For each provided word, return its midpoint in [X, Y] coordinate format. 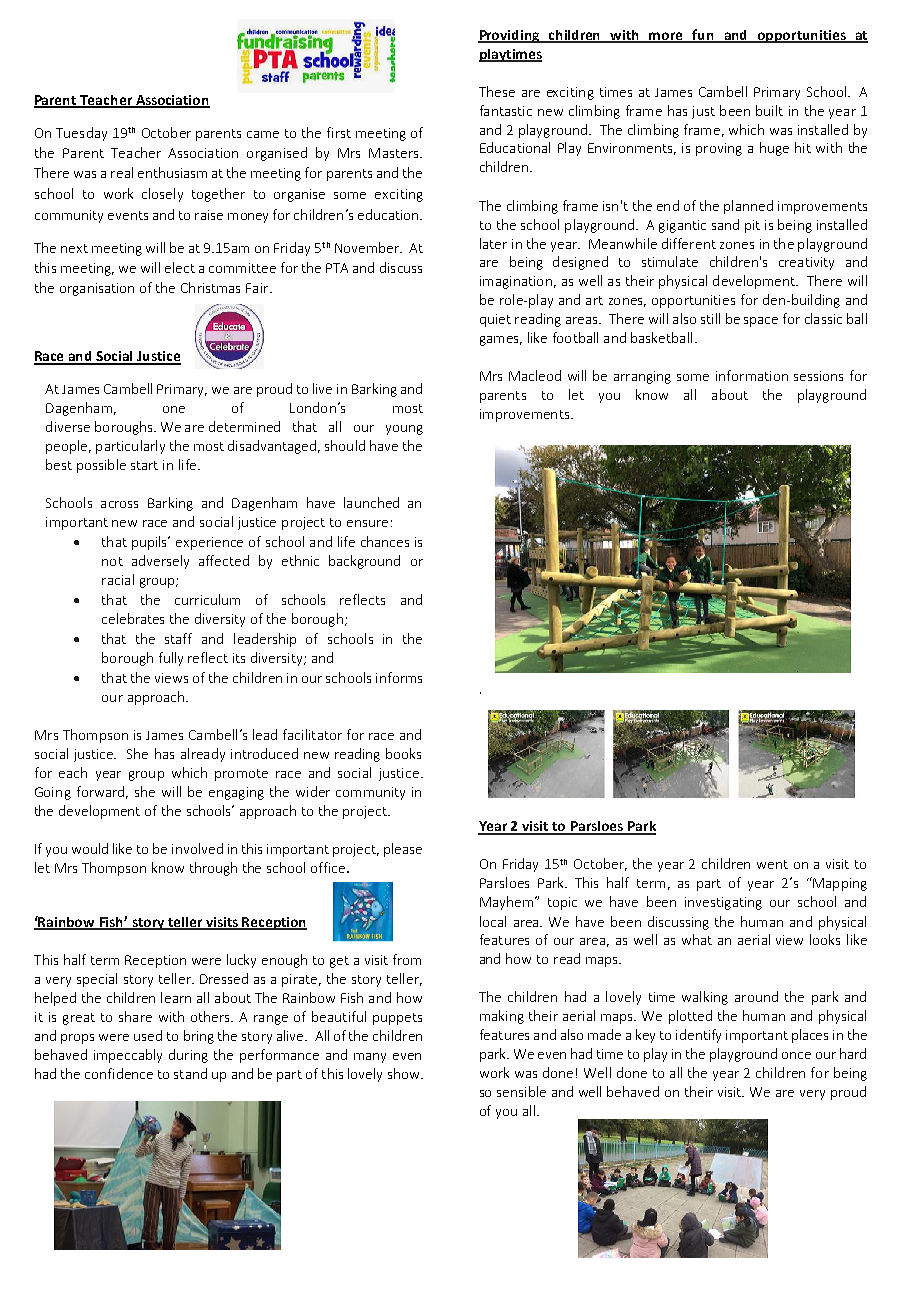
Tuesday [81, 134]
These [497, 91]
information [752, 375]
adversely [160, 562]
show [405, 1073]
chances [385, 541]
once [796, 1055]
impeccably [128, 1056]
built [769, 110]
